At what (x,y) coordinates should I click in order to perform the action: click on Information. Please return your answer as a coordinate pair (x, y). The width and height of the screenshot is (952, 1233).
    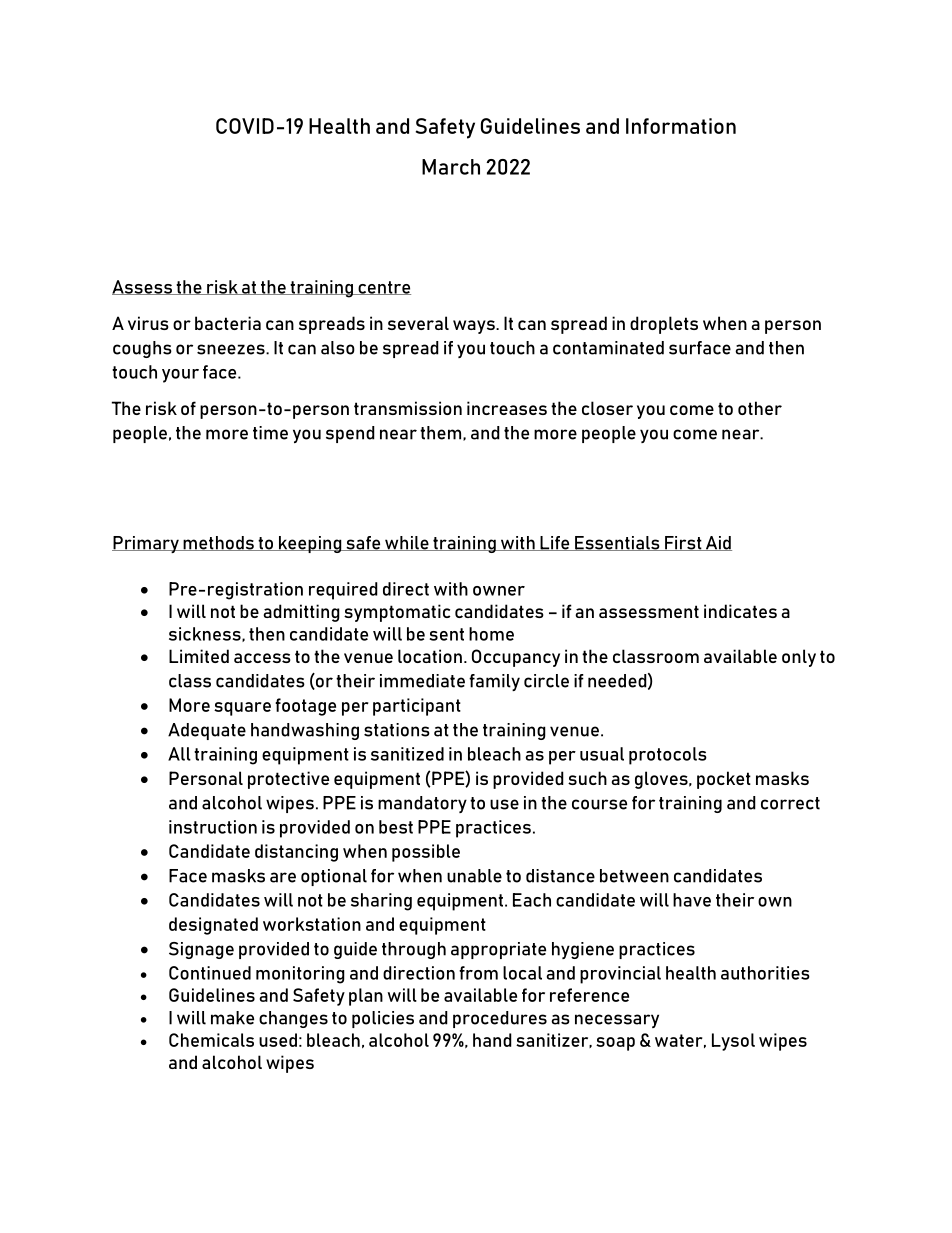
    Looking at the image, I should click on (681, 126).
